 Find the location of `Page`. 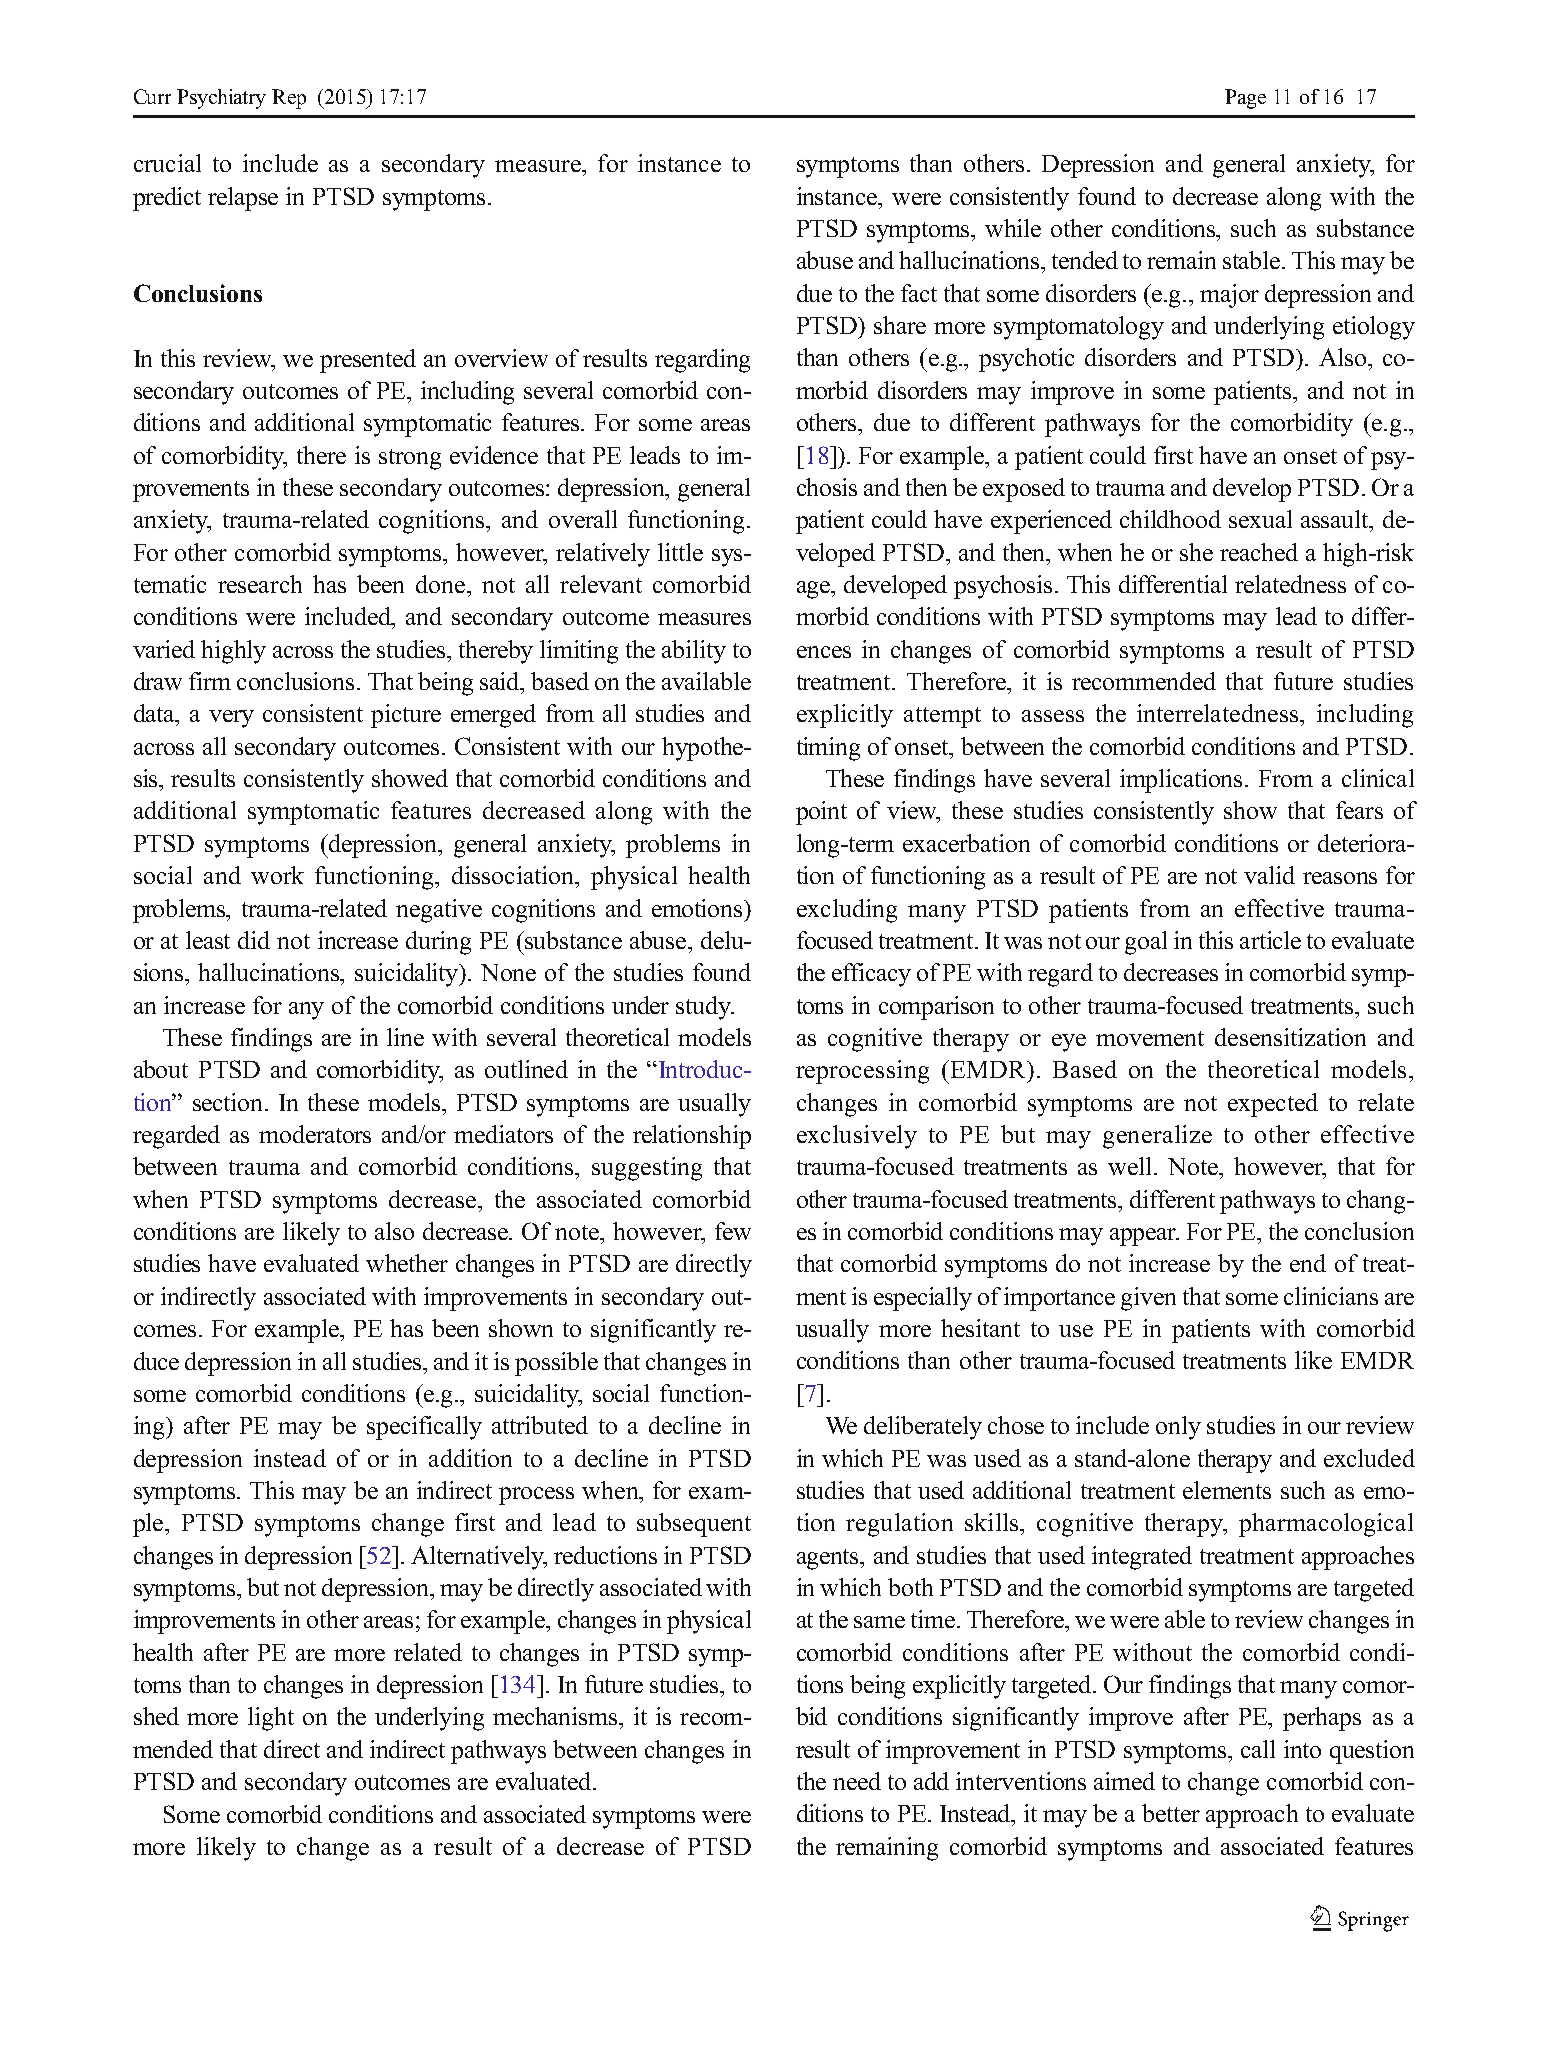

Page is located at coordinates (1245, 99).
